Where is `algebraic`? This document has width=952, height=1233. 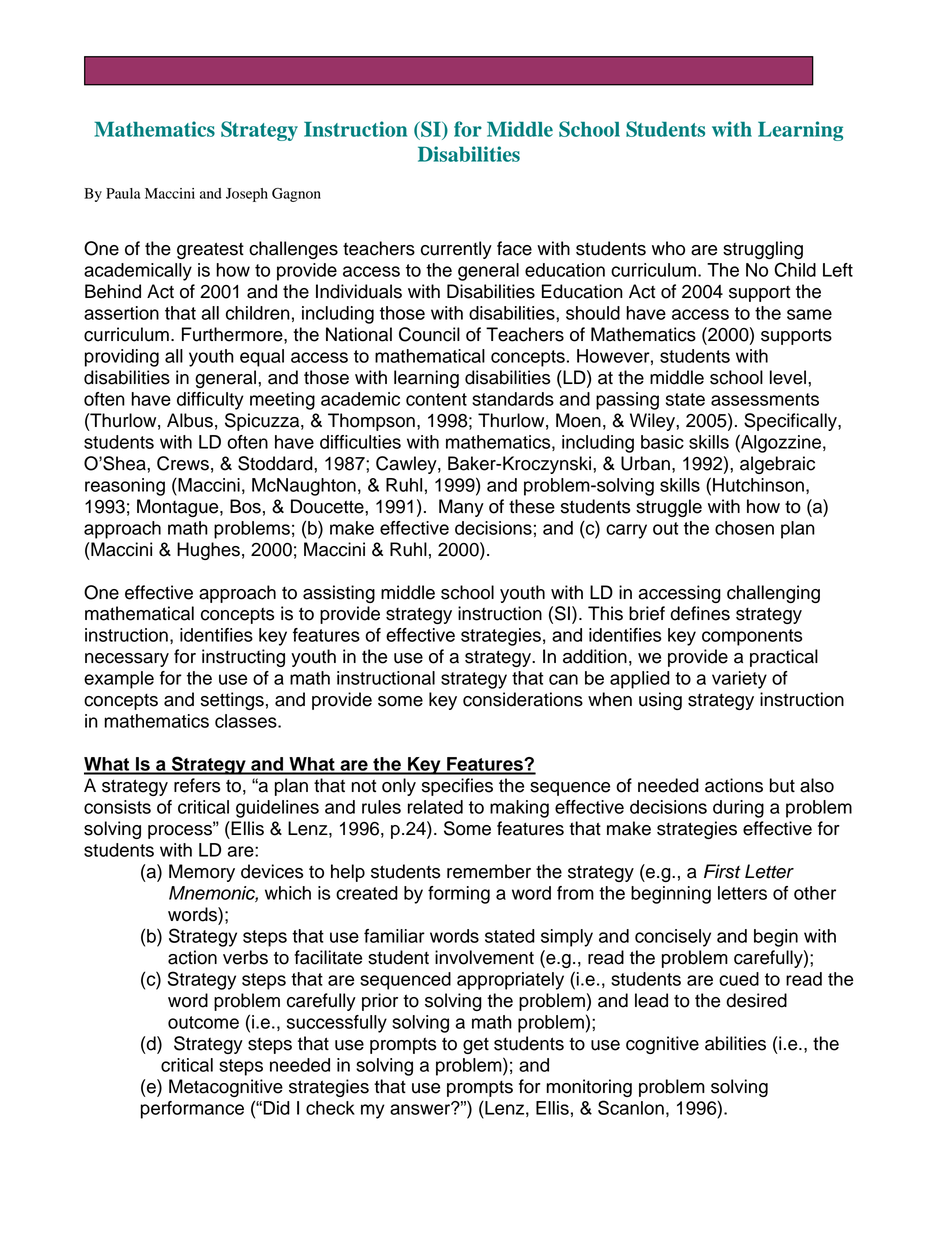
algebraic is located at coordinates (777, 465).
